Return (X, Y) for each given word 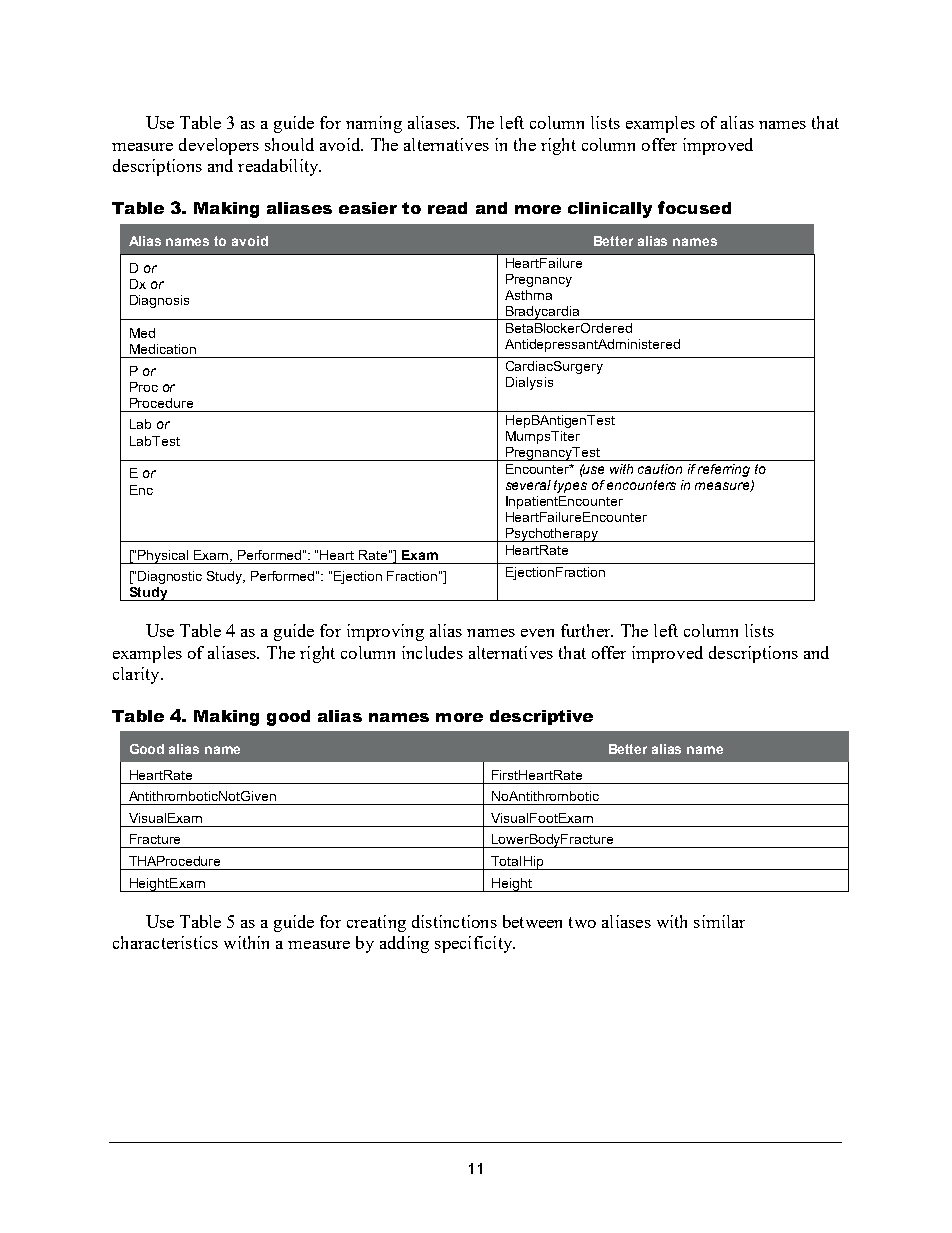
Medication (163, 349)
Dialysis (529, 383)
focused (694, 207)
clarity (137, 675)
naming (374, 124)
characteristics (165, 942)
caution (660, 469)
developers (219, 146)
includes (432, 652)
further (587, 630)
